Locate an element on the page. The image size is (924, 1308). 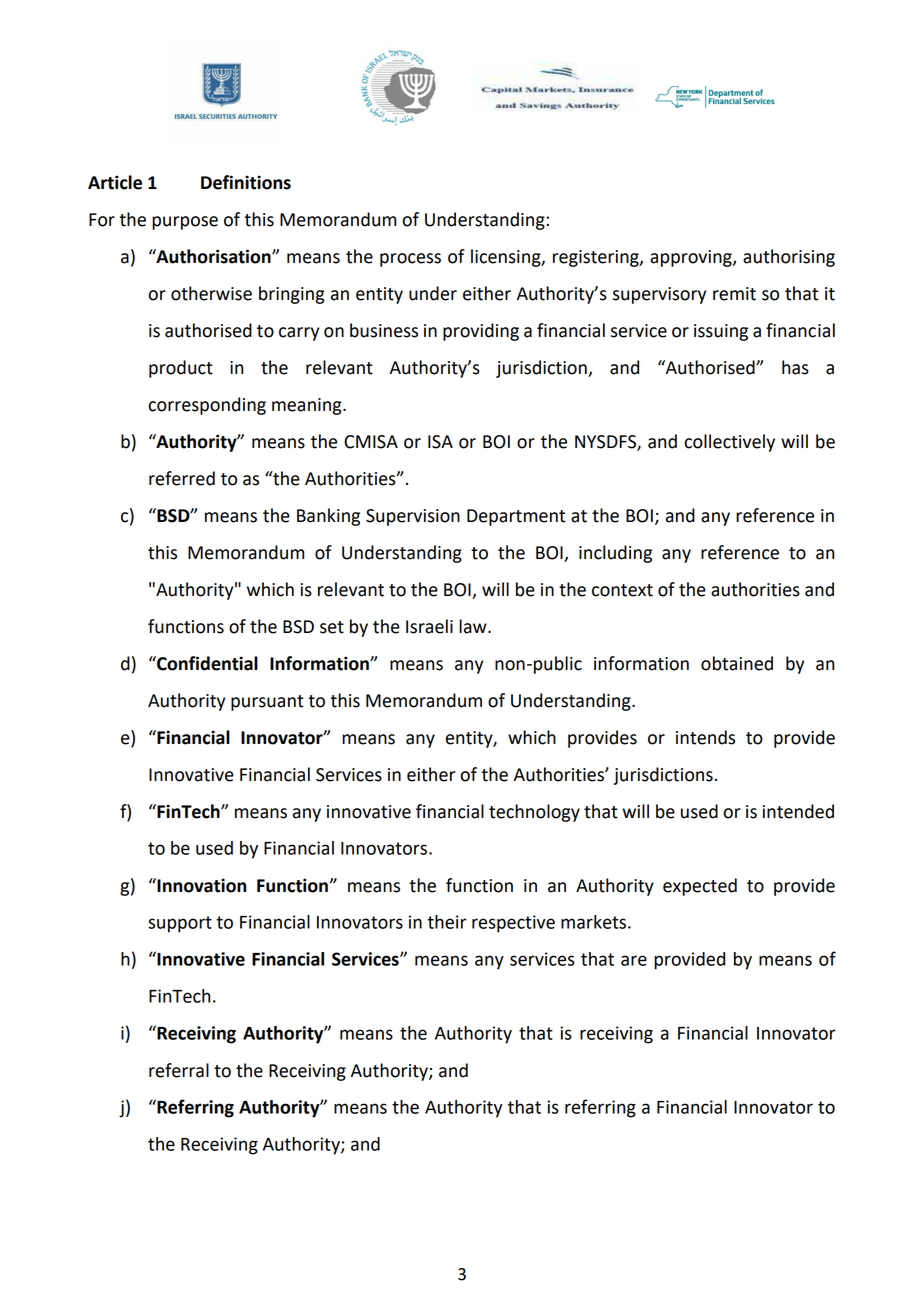
referred is located at coordinates (182, 478).
